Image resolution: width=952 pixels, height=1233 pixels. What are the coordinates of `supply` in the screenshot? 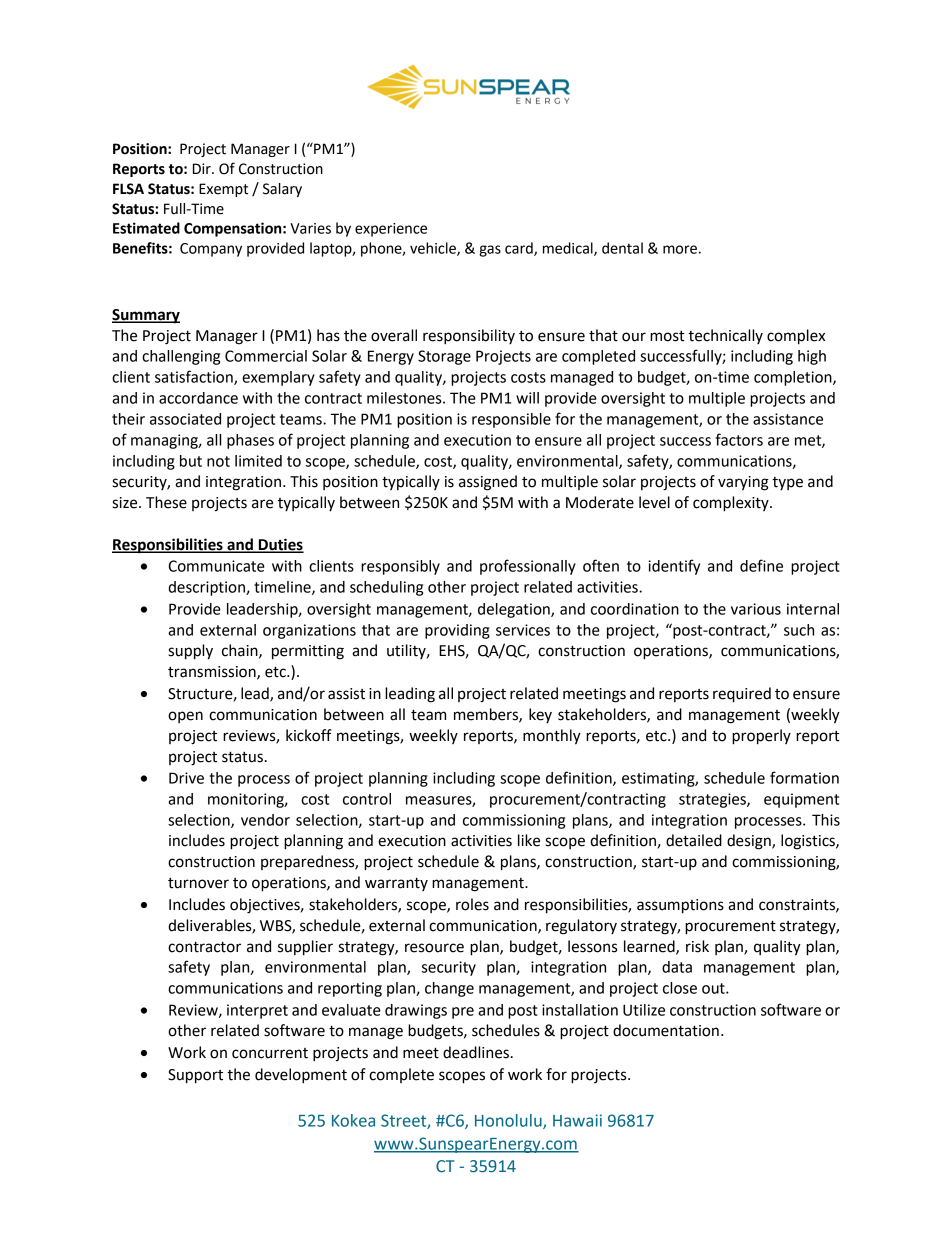 It's located at (190, 652).
